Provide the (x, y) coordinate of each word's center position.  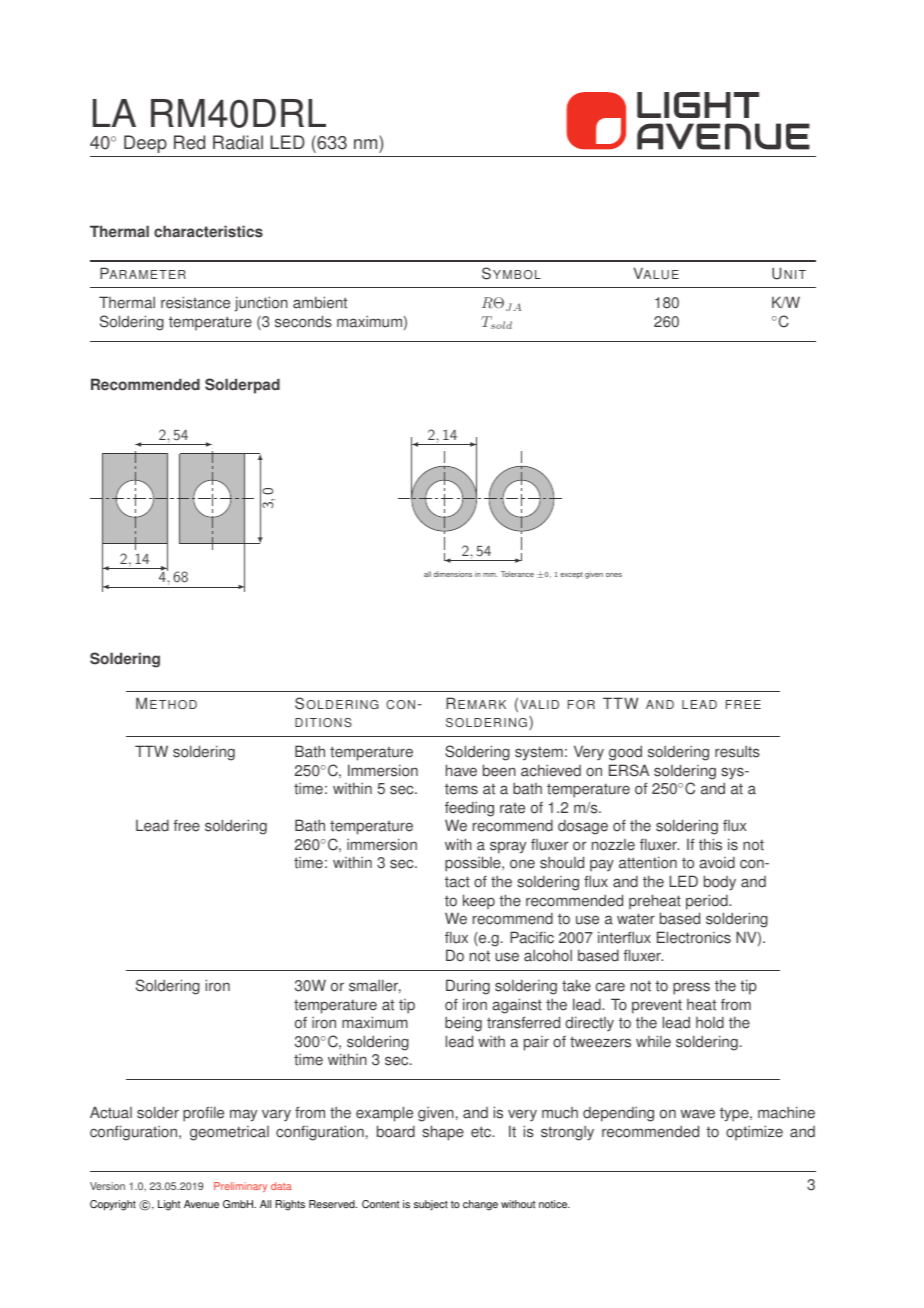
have (461, 770)
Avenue (201, 1204)
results (737, 752)
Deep (145, 144)
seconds (303, 321)
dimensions (453, 574)
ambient (320, 302)
